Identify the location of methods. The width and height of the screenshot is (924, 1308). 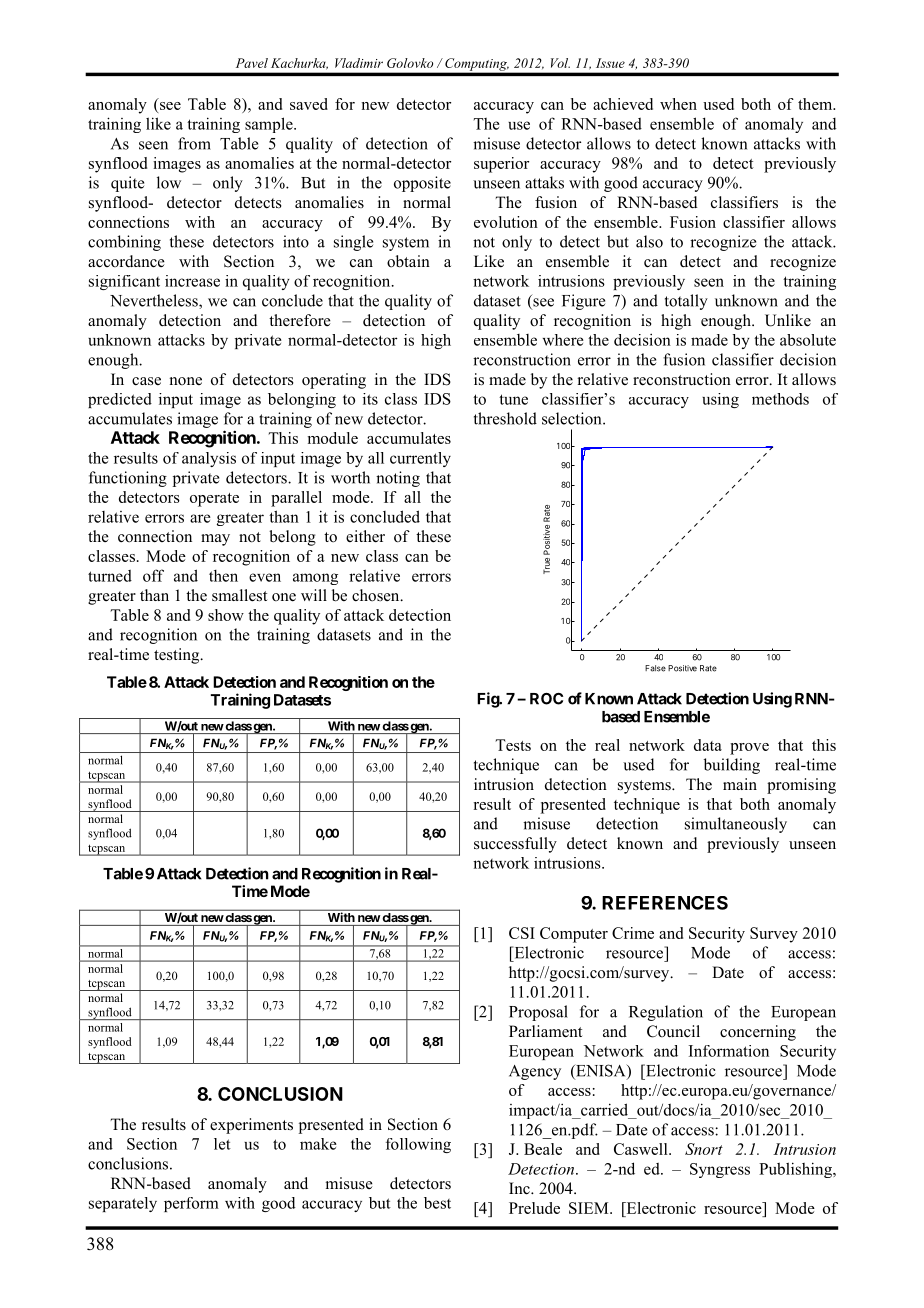
(780, 399).
